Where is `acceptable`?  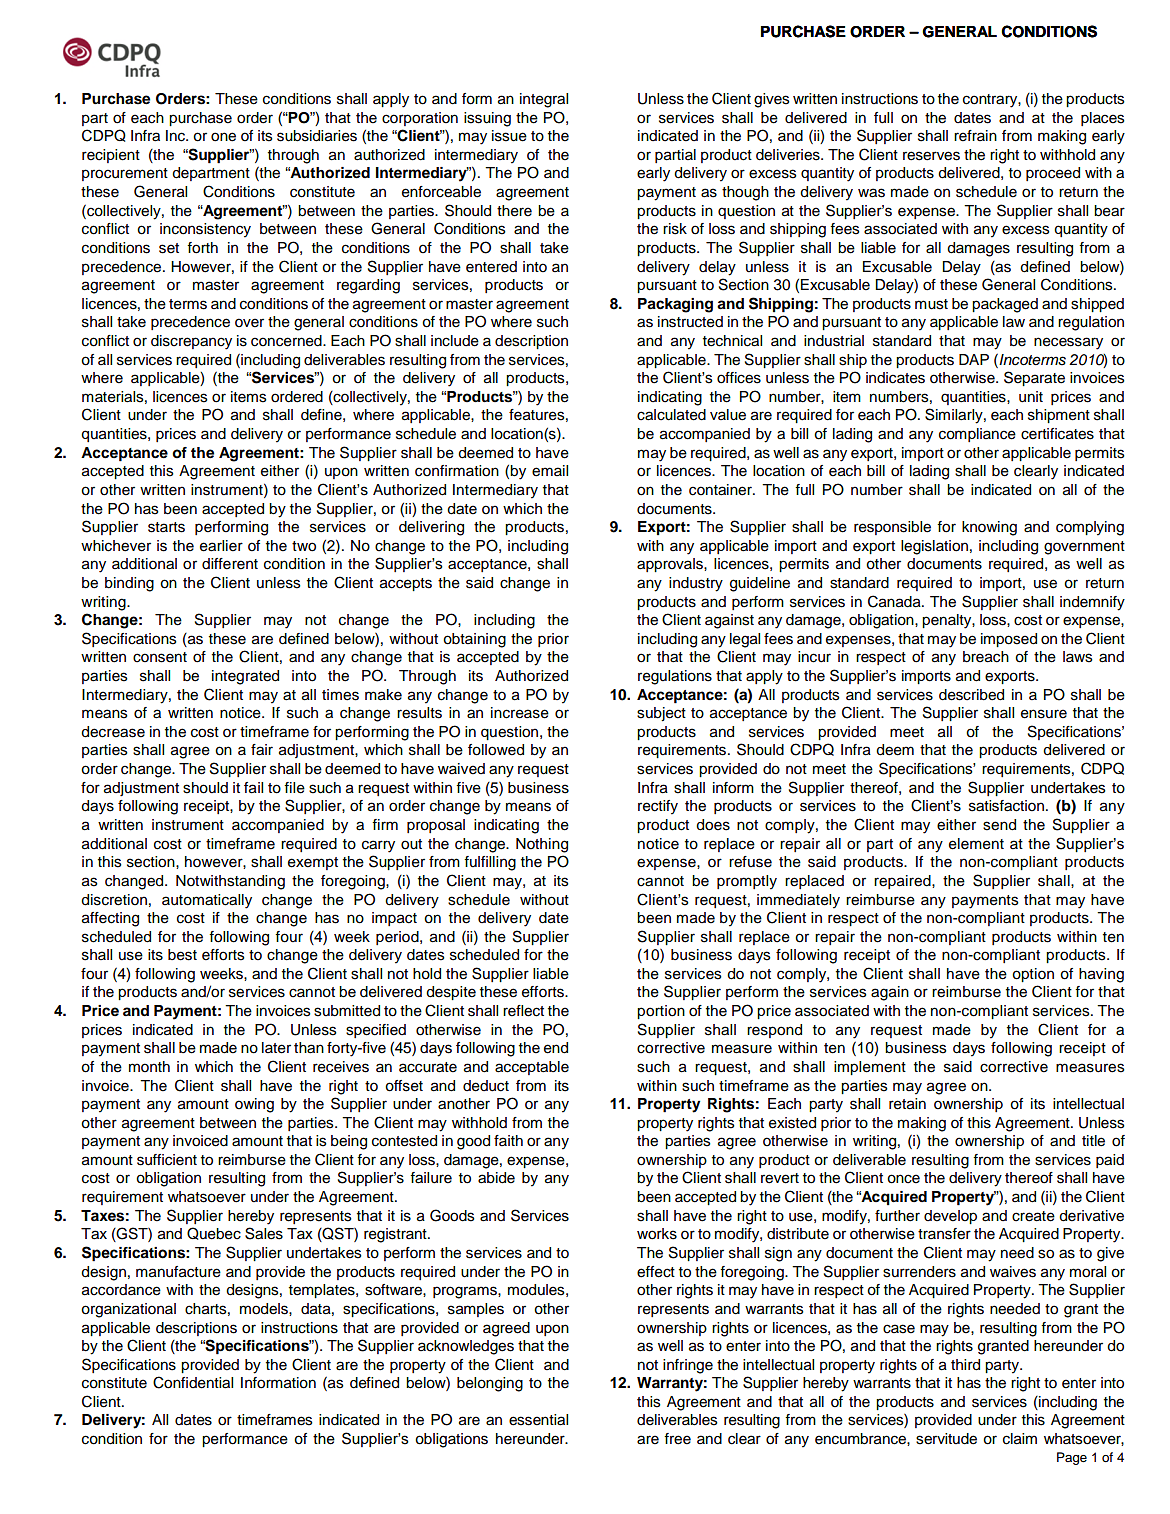
acceptable is located at coordinates (532, 1068).
